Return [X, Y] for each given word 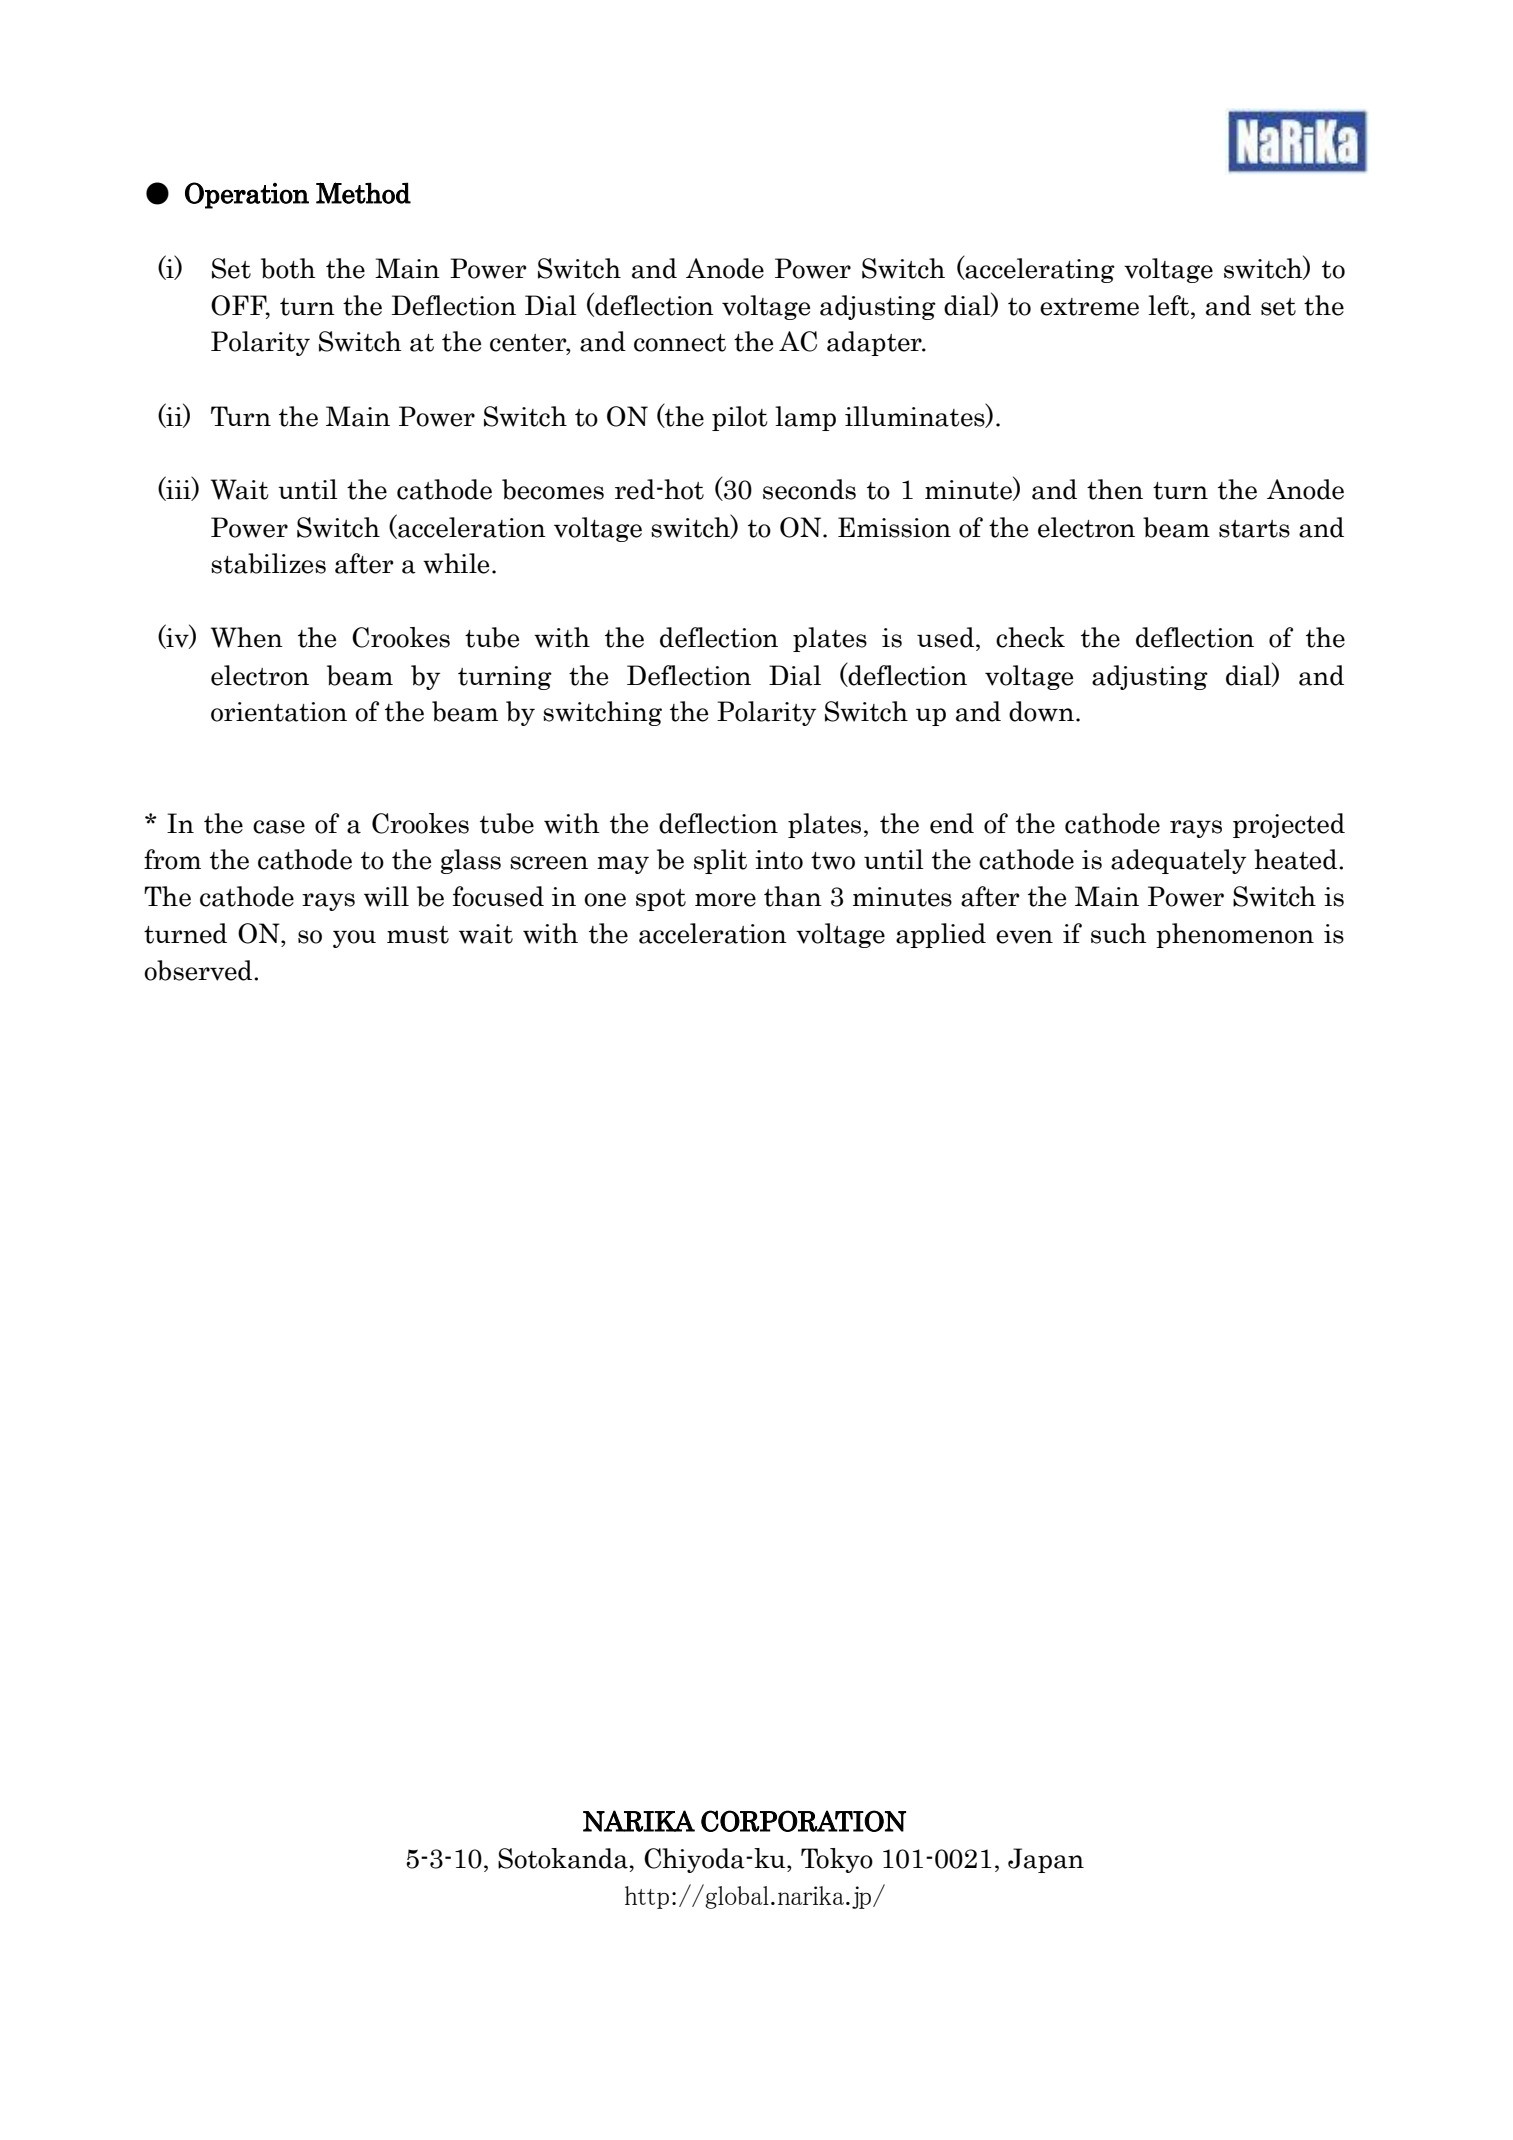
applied [941, 935]
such [1119, 933]
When [247, 637]
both [288, 268]
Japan [1046, 1860]
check [1030, 637]
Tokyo [837, 1860]
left [1168, 305]
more [725, 900]
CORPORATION [803, 1821]
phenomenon [1235, 935]
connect [680, 343]
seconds [809, 489]
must [418, 935]
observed [199, 970]
